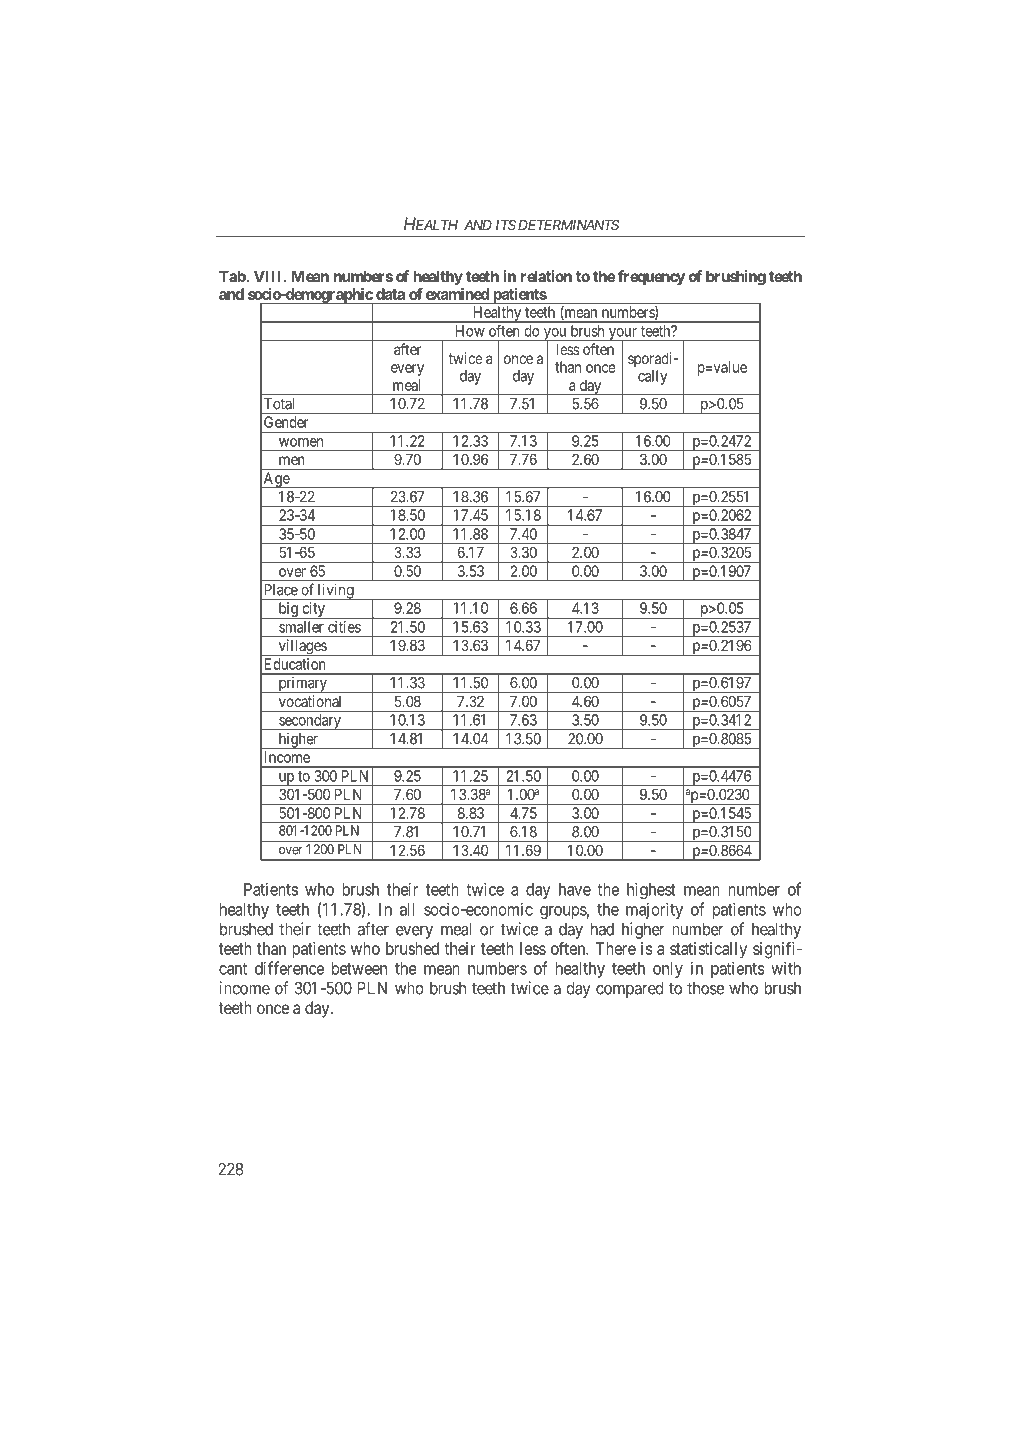  Describe the element at coordinates (288, 610) in the image. I see `big` at that location.
